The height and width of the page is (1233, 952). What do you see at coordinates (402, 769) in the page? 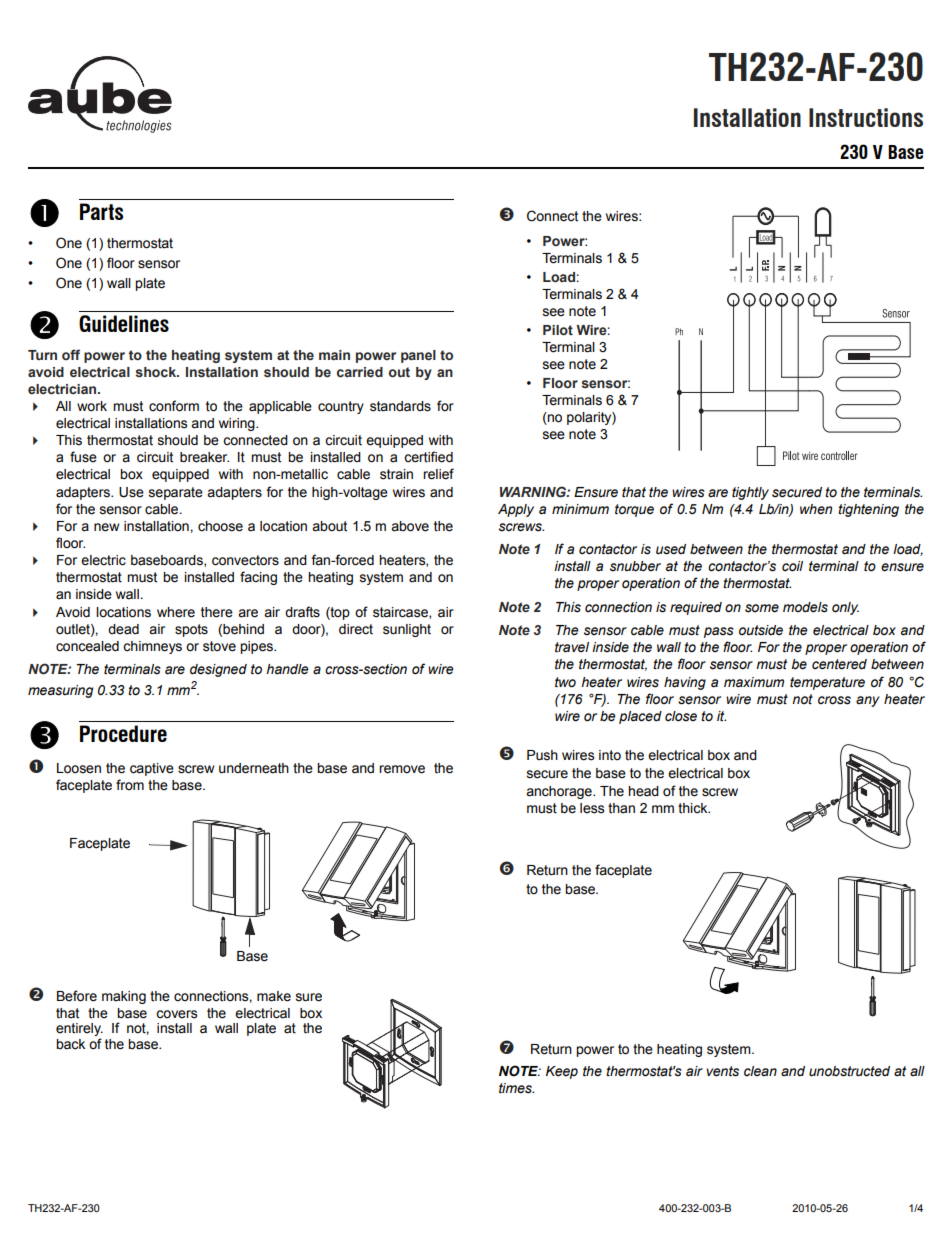
I see `remove` at bounding box center [402, 769].
